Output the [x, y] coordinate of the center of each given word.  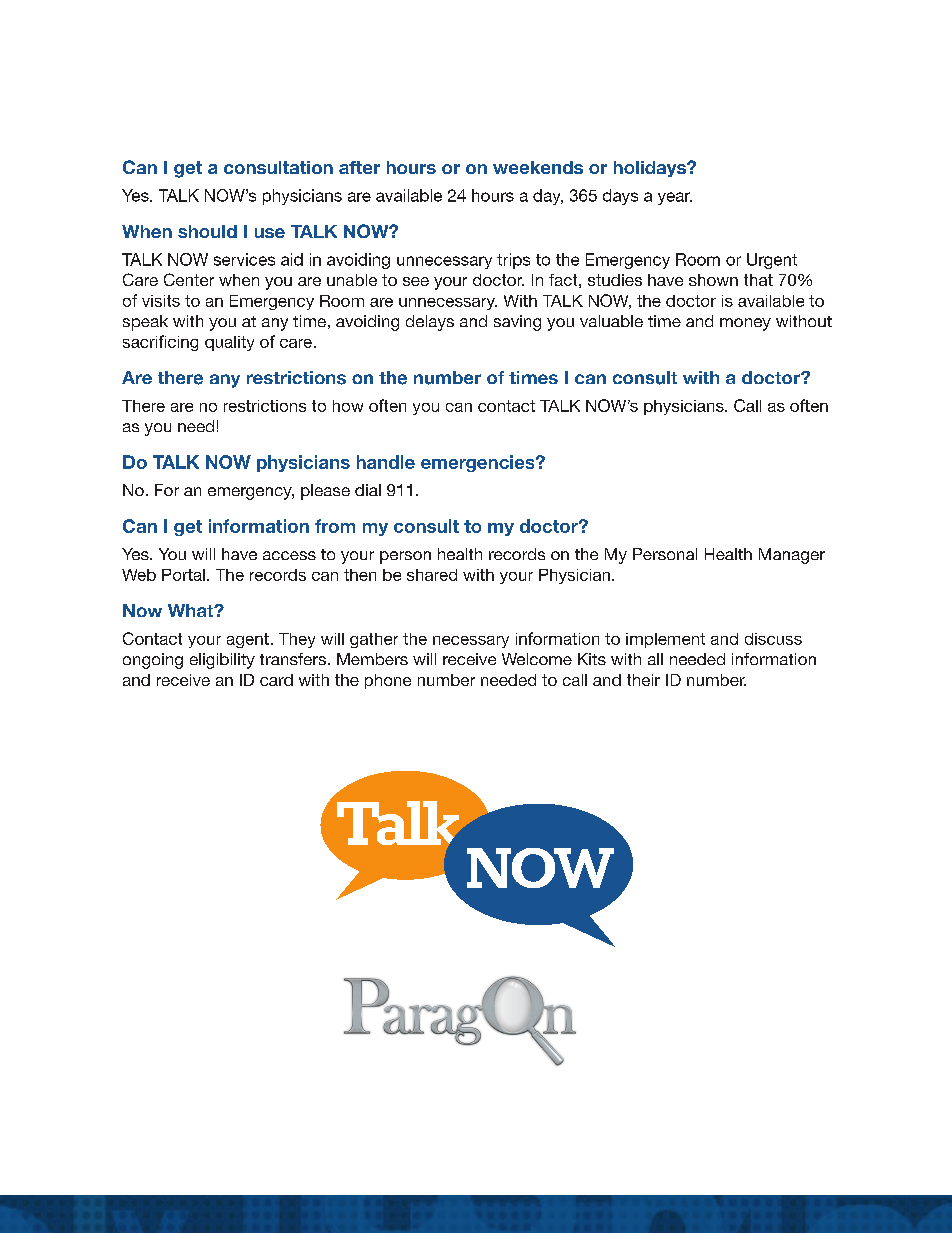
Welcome [537, 659]
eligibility [222, 661]
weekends [538, 167]
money [745, 324]
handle [386, 462]
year [675, 198]
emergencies [479, 463]
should [207, 231]
